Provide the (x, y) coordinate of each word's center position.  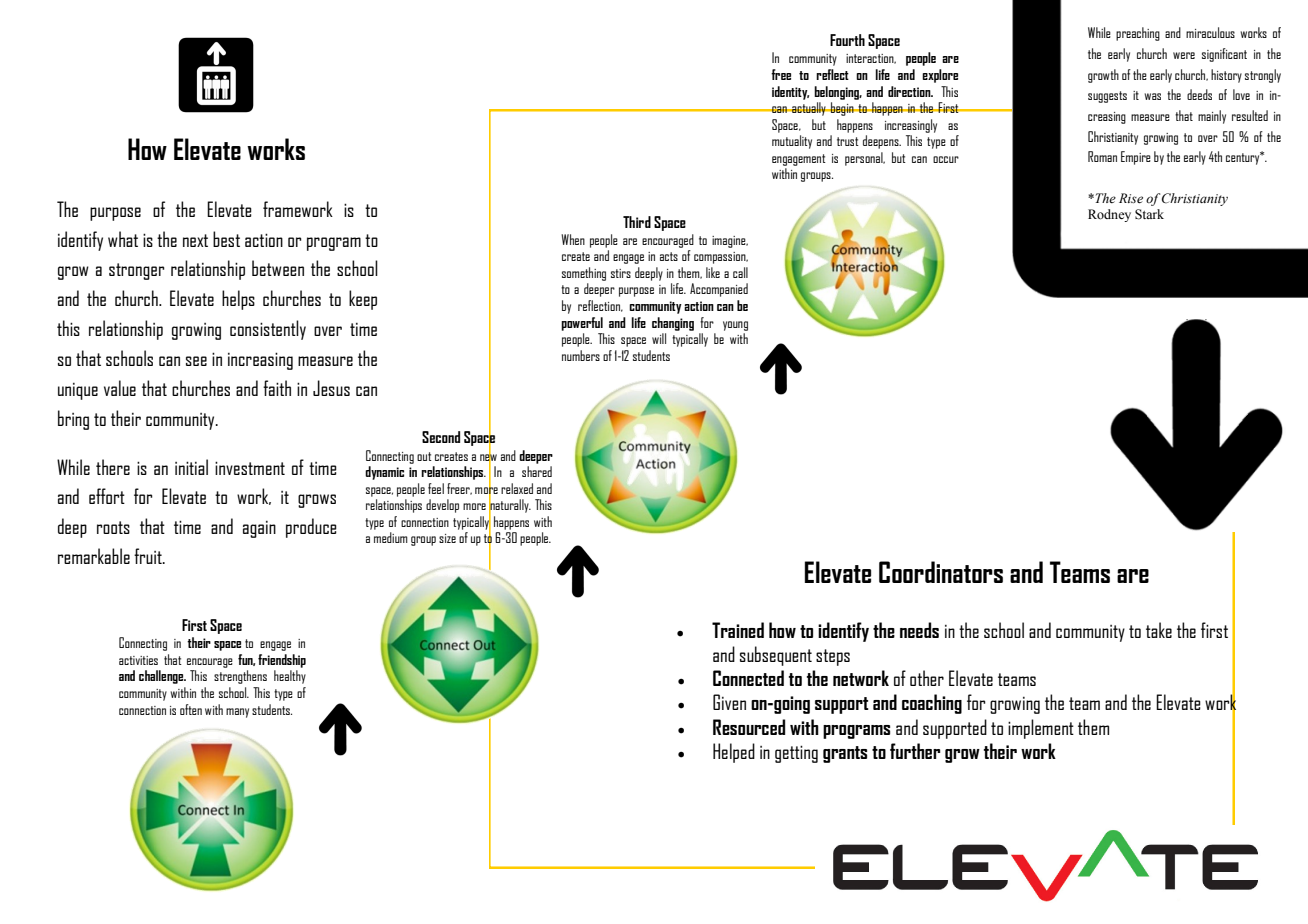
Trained (738, 630)
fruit (149, 556)
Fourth (847, 40)
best (226, 239)
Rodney (1109, 215)
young (735, 326)
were (1184, 55)
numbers (581, 355)
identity (790, 93)
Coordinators (941, 572)
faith (277, 388)
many (237, 713)
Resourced (749, 727)
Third (637, 222)
